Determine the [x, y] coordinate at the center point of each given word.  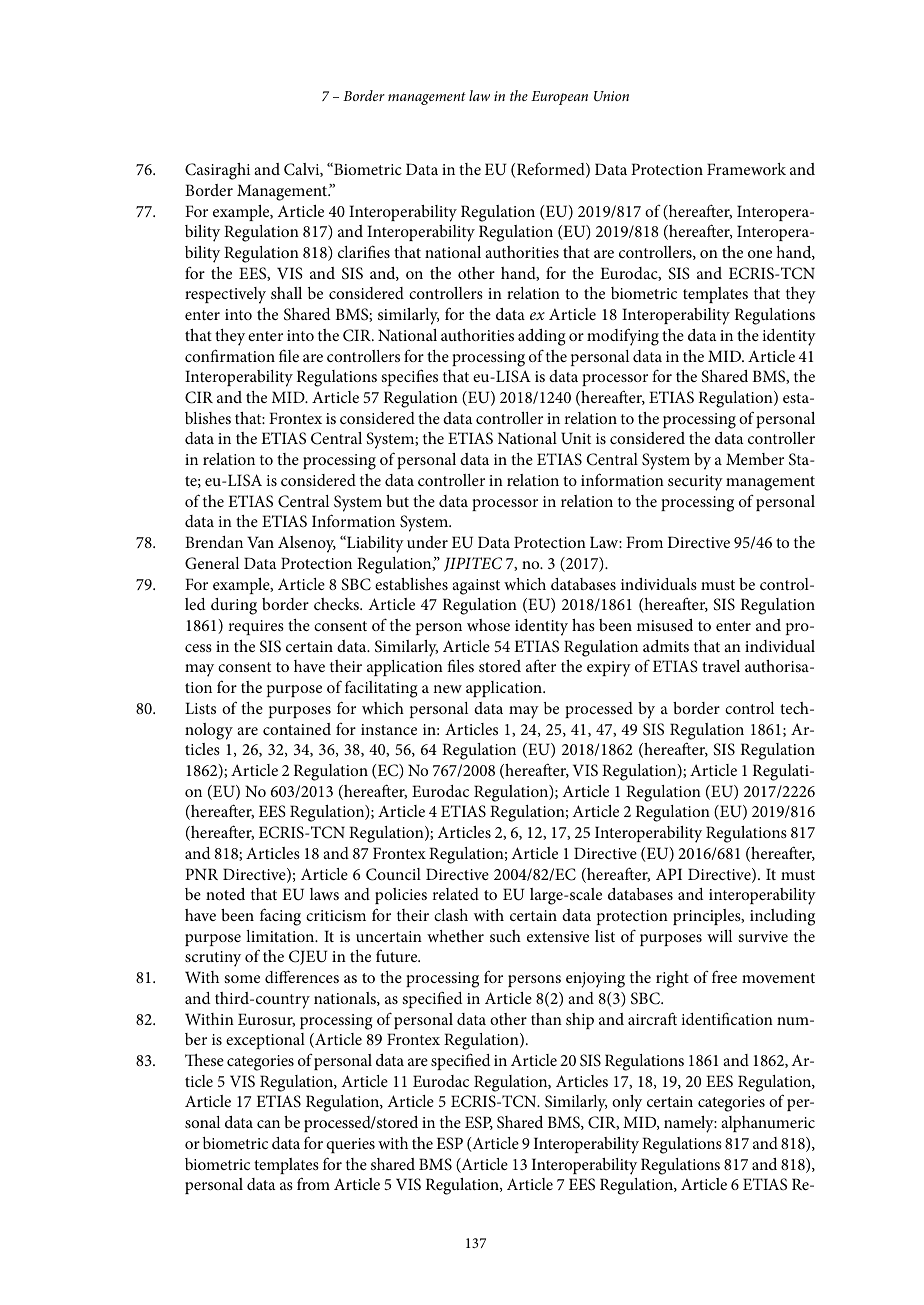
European [559, 98]
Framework [746, 169]
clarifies [364, 251]
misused [665, 625]
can [268, 1124]
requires [256, 627]
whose [488, 625]
